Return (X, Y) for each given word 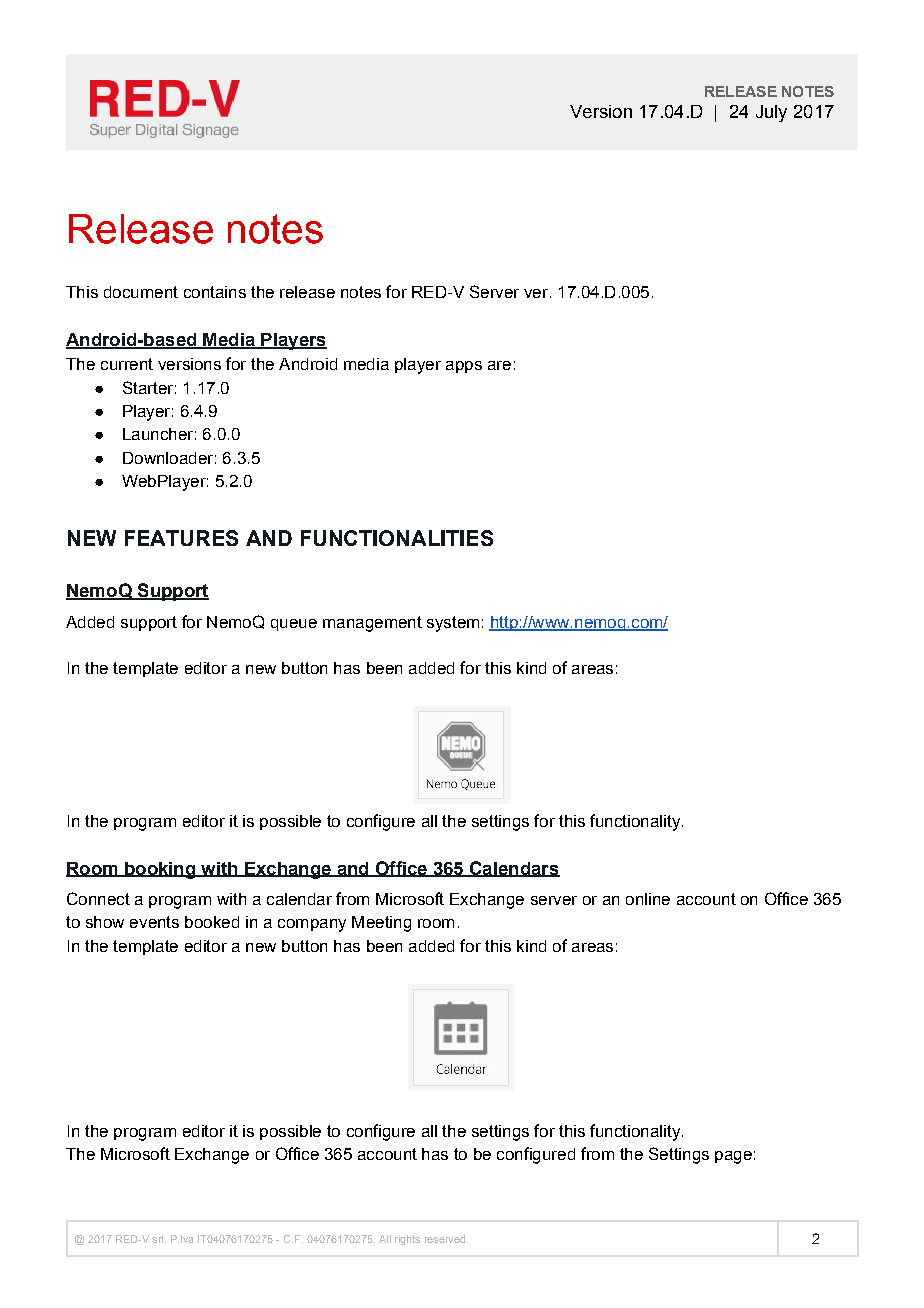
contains (215, 292)
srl (157, 1239)
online (648, 899)
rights (407, 1240)
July (771, 113)
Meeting (381, 924)
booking (160, 870)
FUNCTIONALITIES (397, 538)
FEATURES (181, 538)
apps (464, 367)
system (453, 624)
